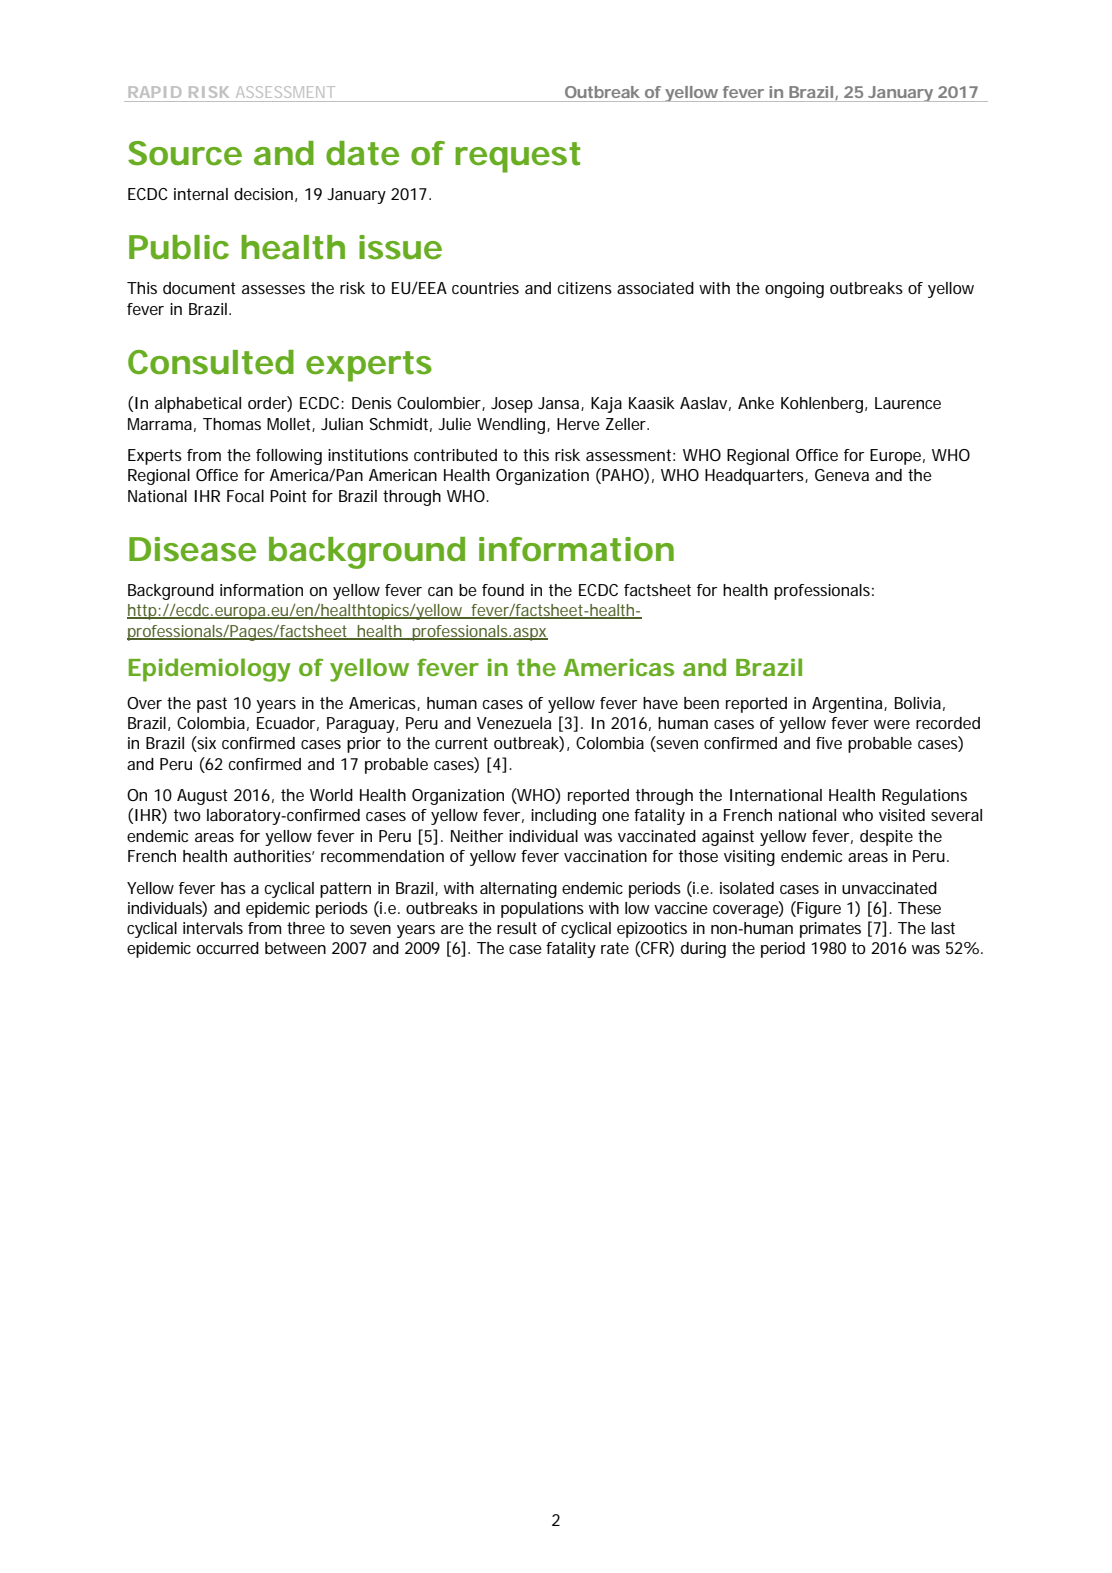 The height and width of the screenshot is (1573, 1112). I want to click on Source, so click(185, 153).
